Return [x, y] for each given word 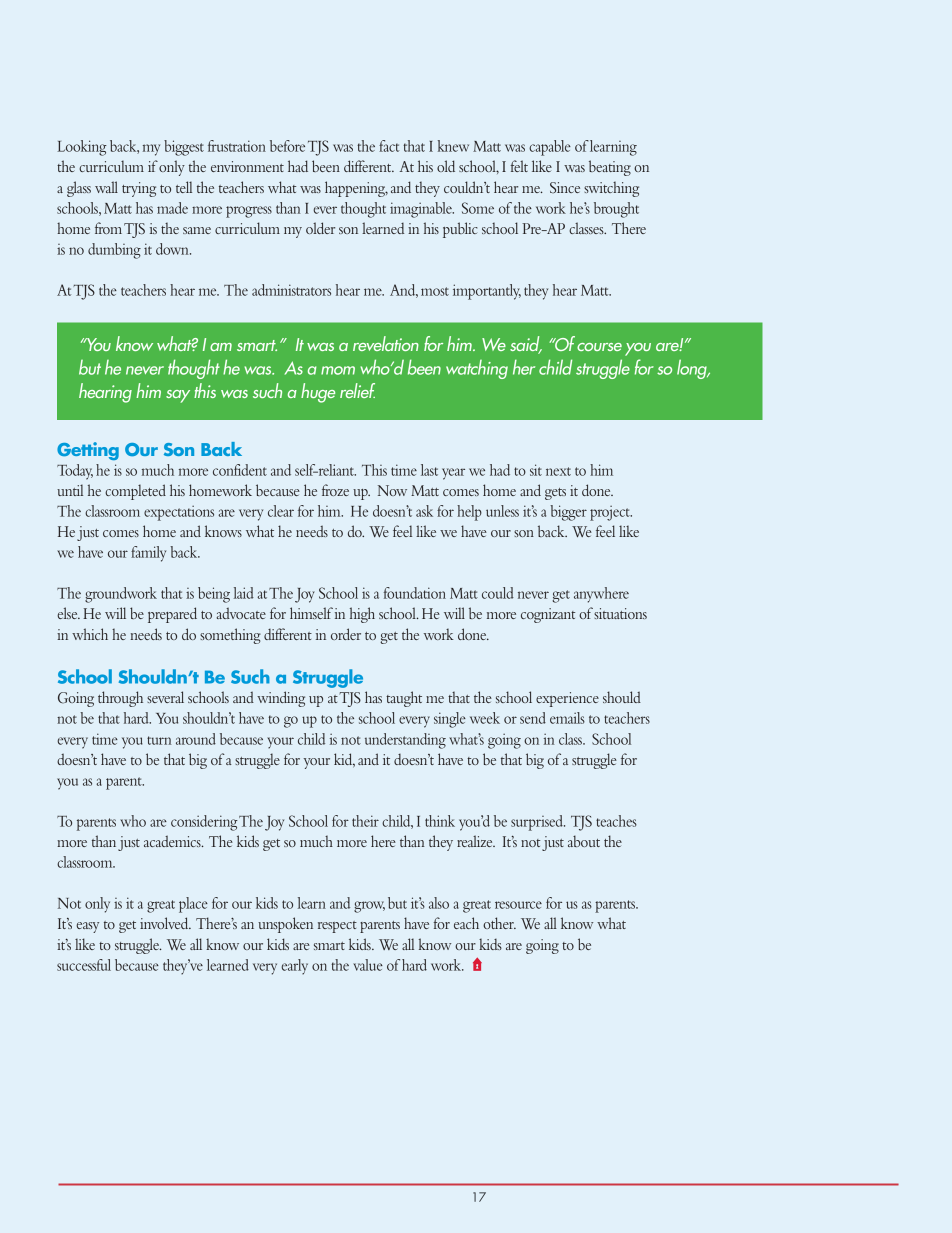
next [558, 471]
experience [567, 699]
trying [139, 189]
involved [165, 923]
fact [389, 146]
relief [357, 390]
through [120, 699]
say [178, 396]
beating [610, 168]
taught [404, 699]
